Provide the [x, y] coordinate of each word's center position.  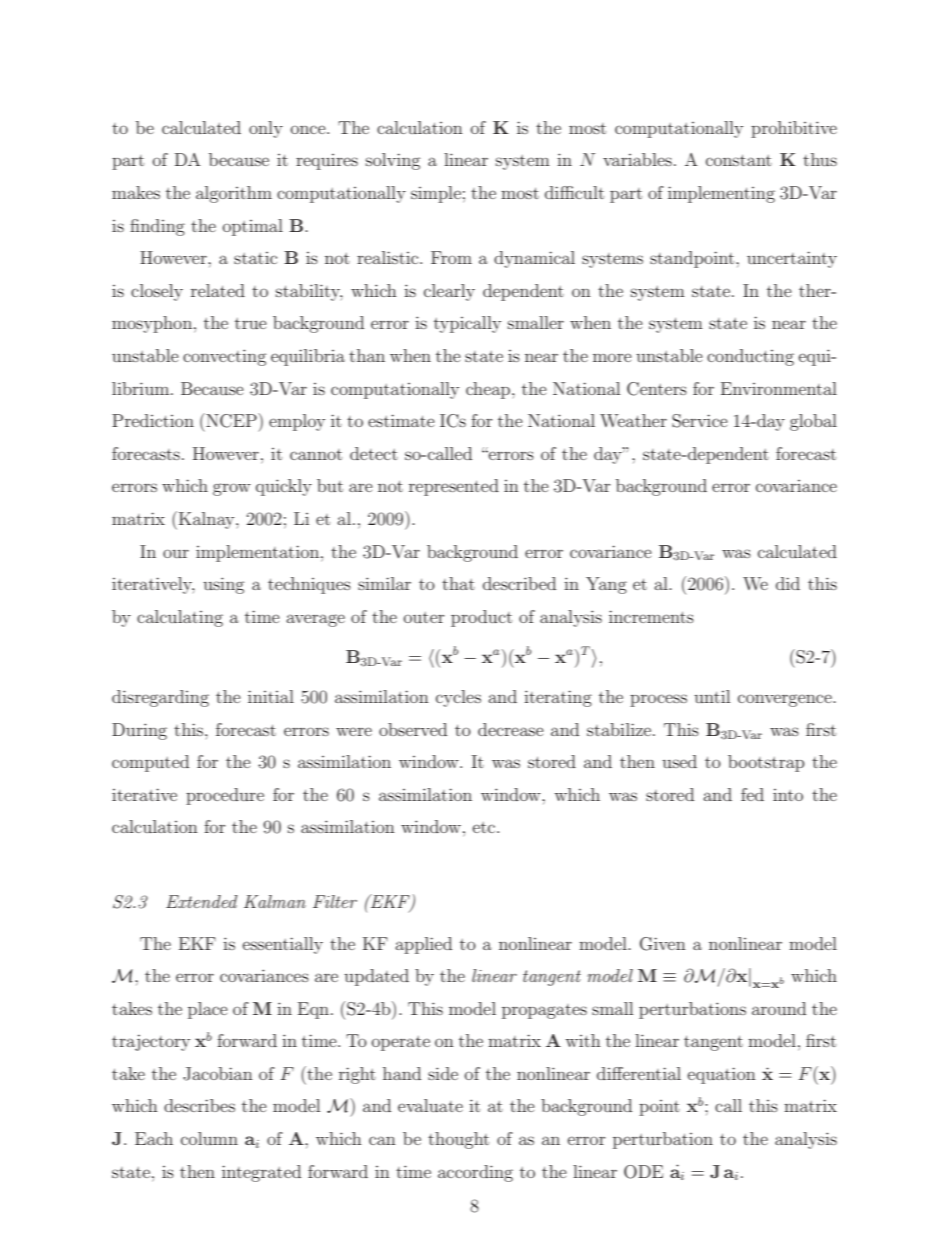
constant [739, 160]
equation [722, 1075]
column [209, 1138]
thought [458, 1140]
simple [436, 194]
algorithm [234, 194]
